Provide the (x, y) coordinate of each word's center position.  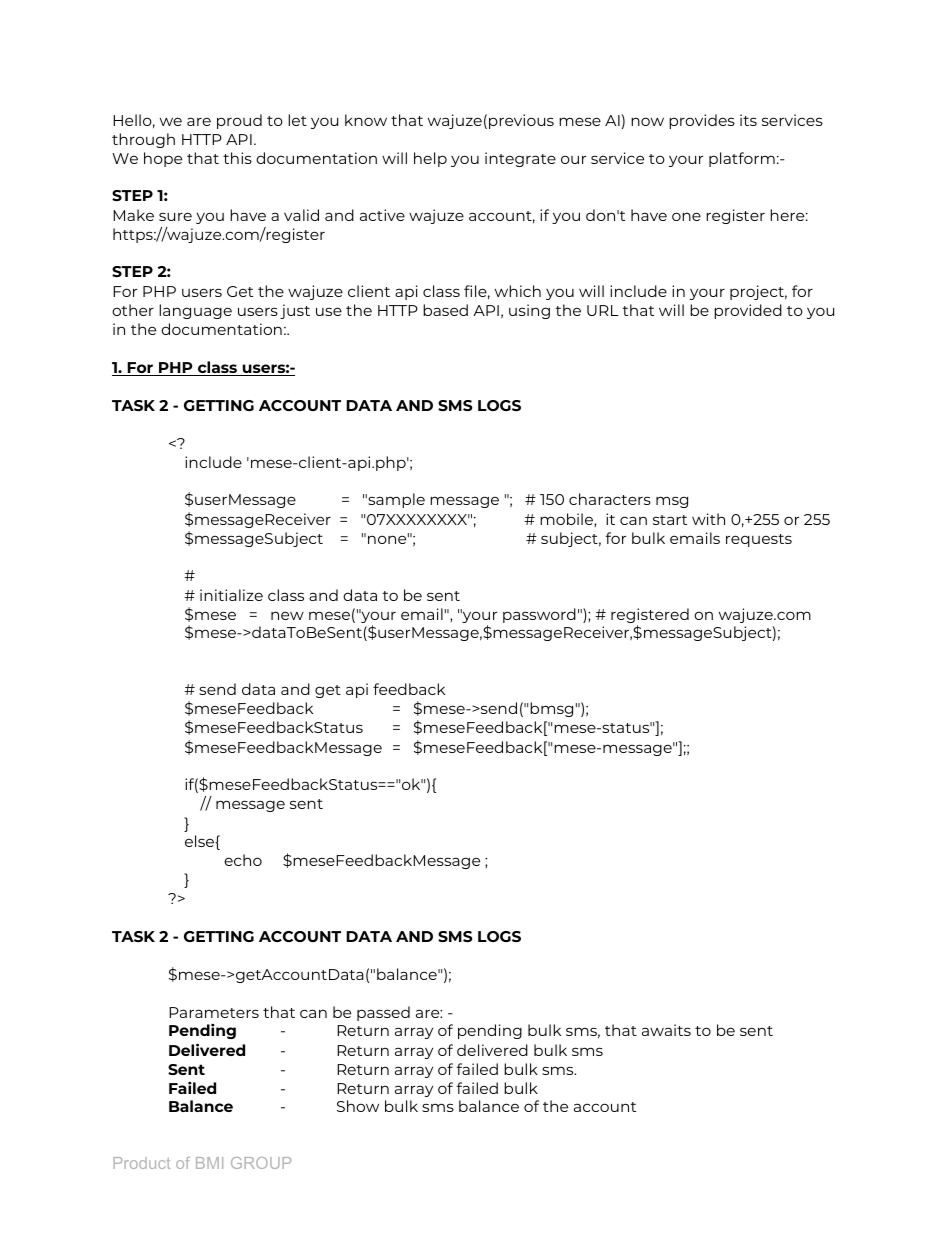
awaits (666, 1030)
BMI (209, 1163)
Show (358, 1106)
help (430, 159)
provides (702, 121)
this (237, 158)
